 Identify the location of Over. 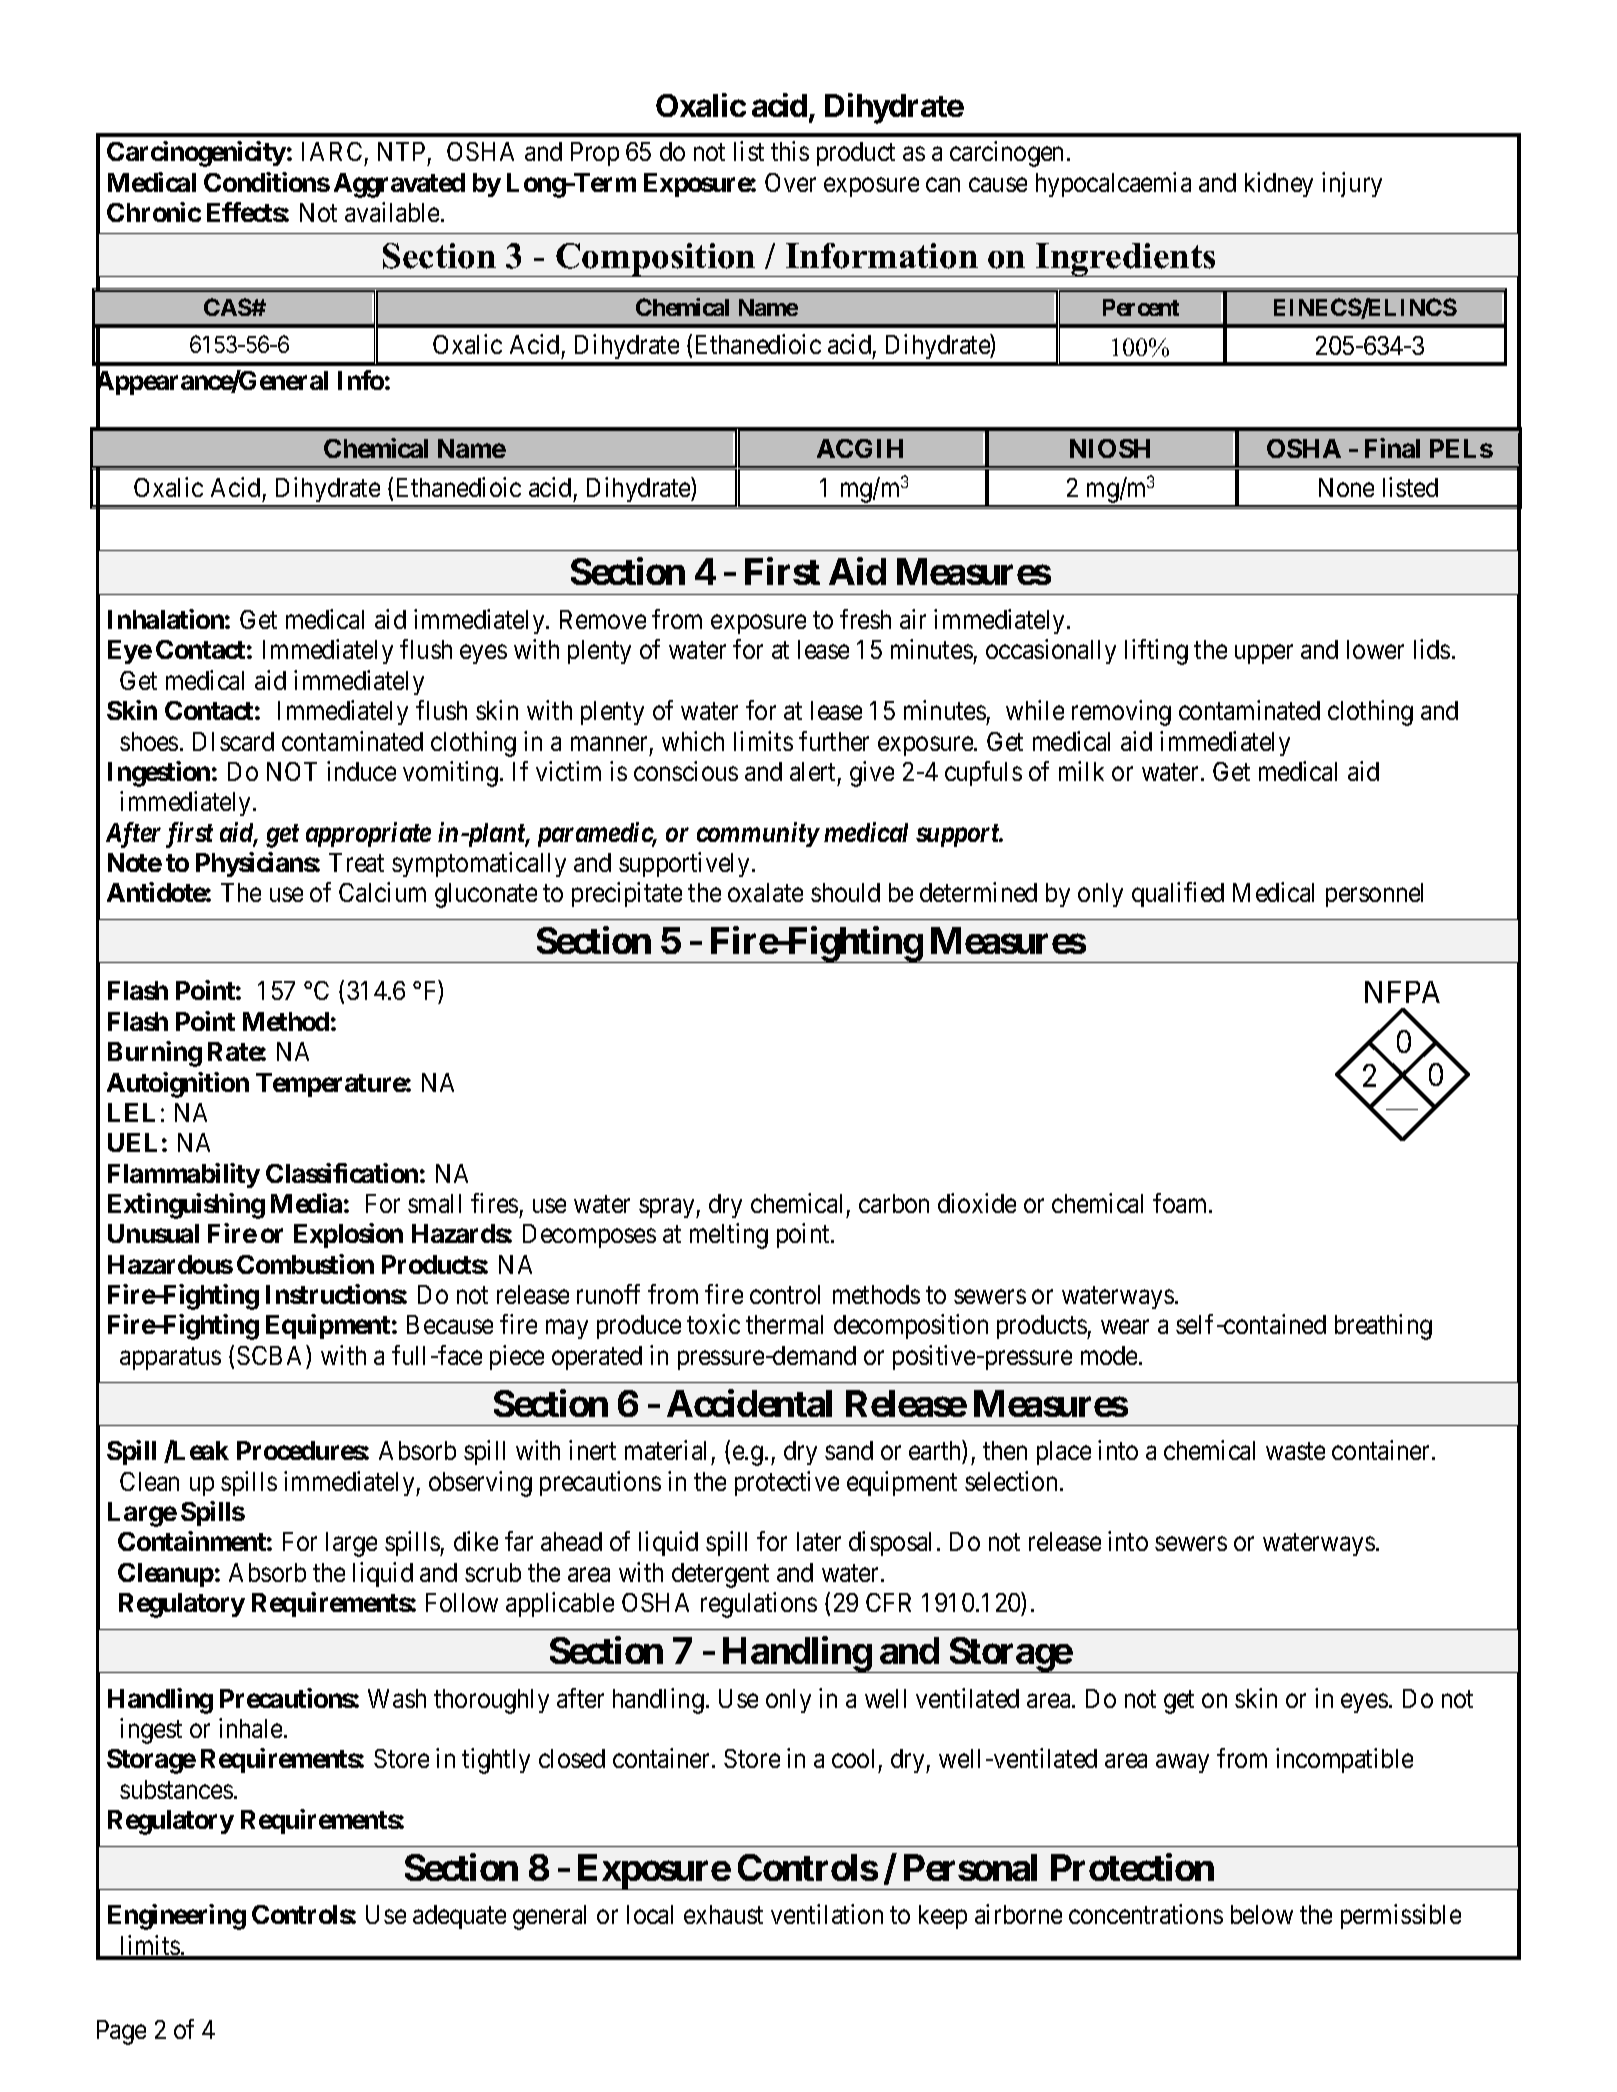
(790, 182).
